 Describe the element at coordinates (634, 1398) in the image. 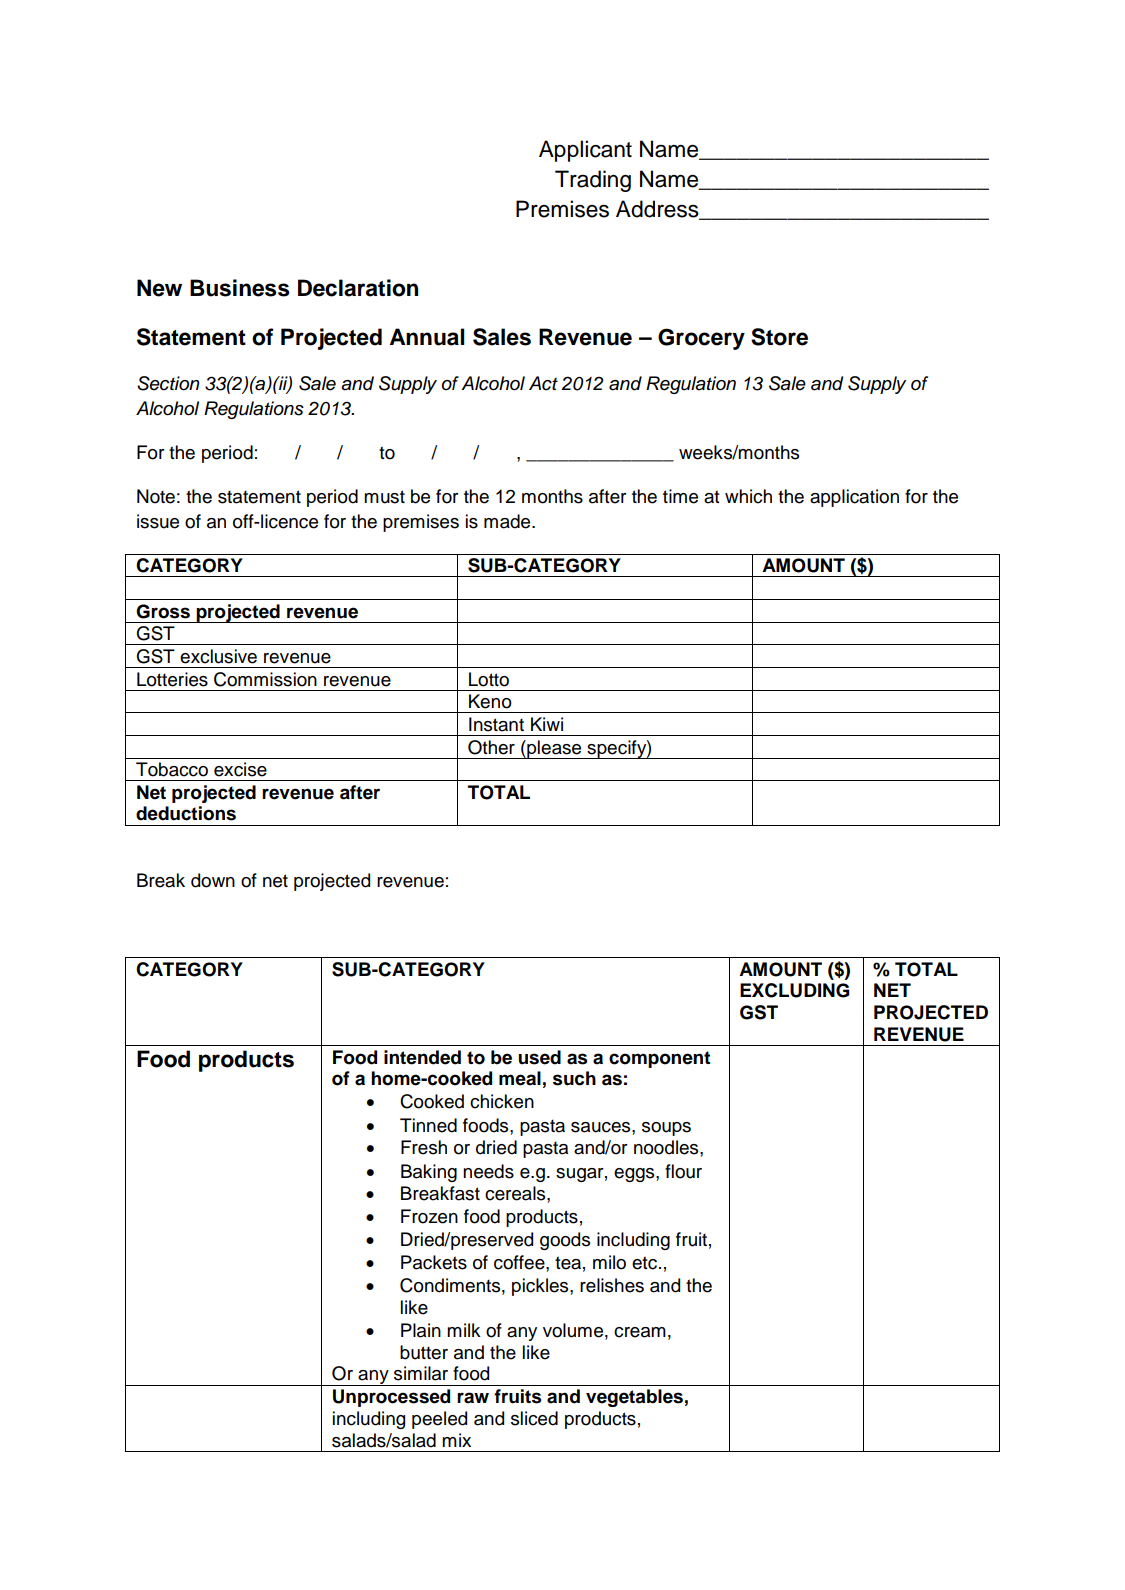

I see `vegetables` at that location.
